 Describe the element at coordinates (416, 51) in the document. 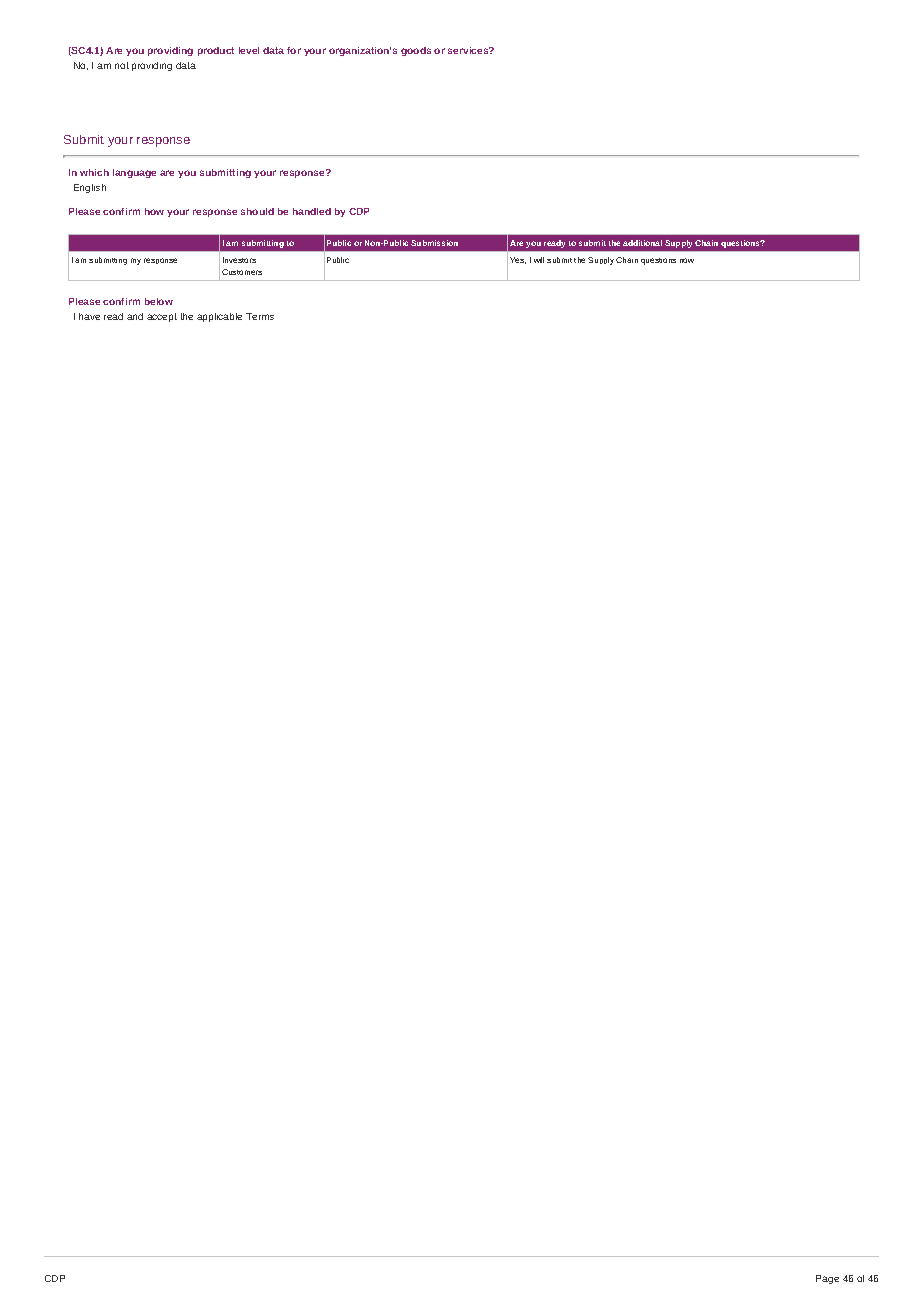

I see `goods` at that location.
